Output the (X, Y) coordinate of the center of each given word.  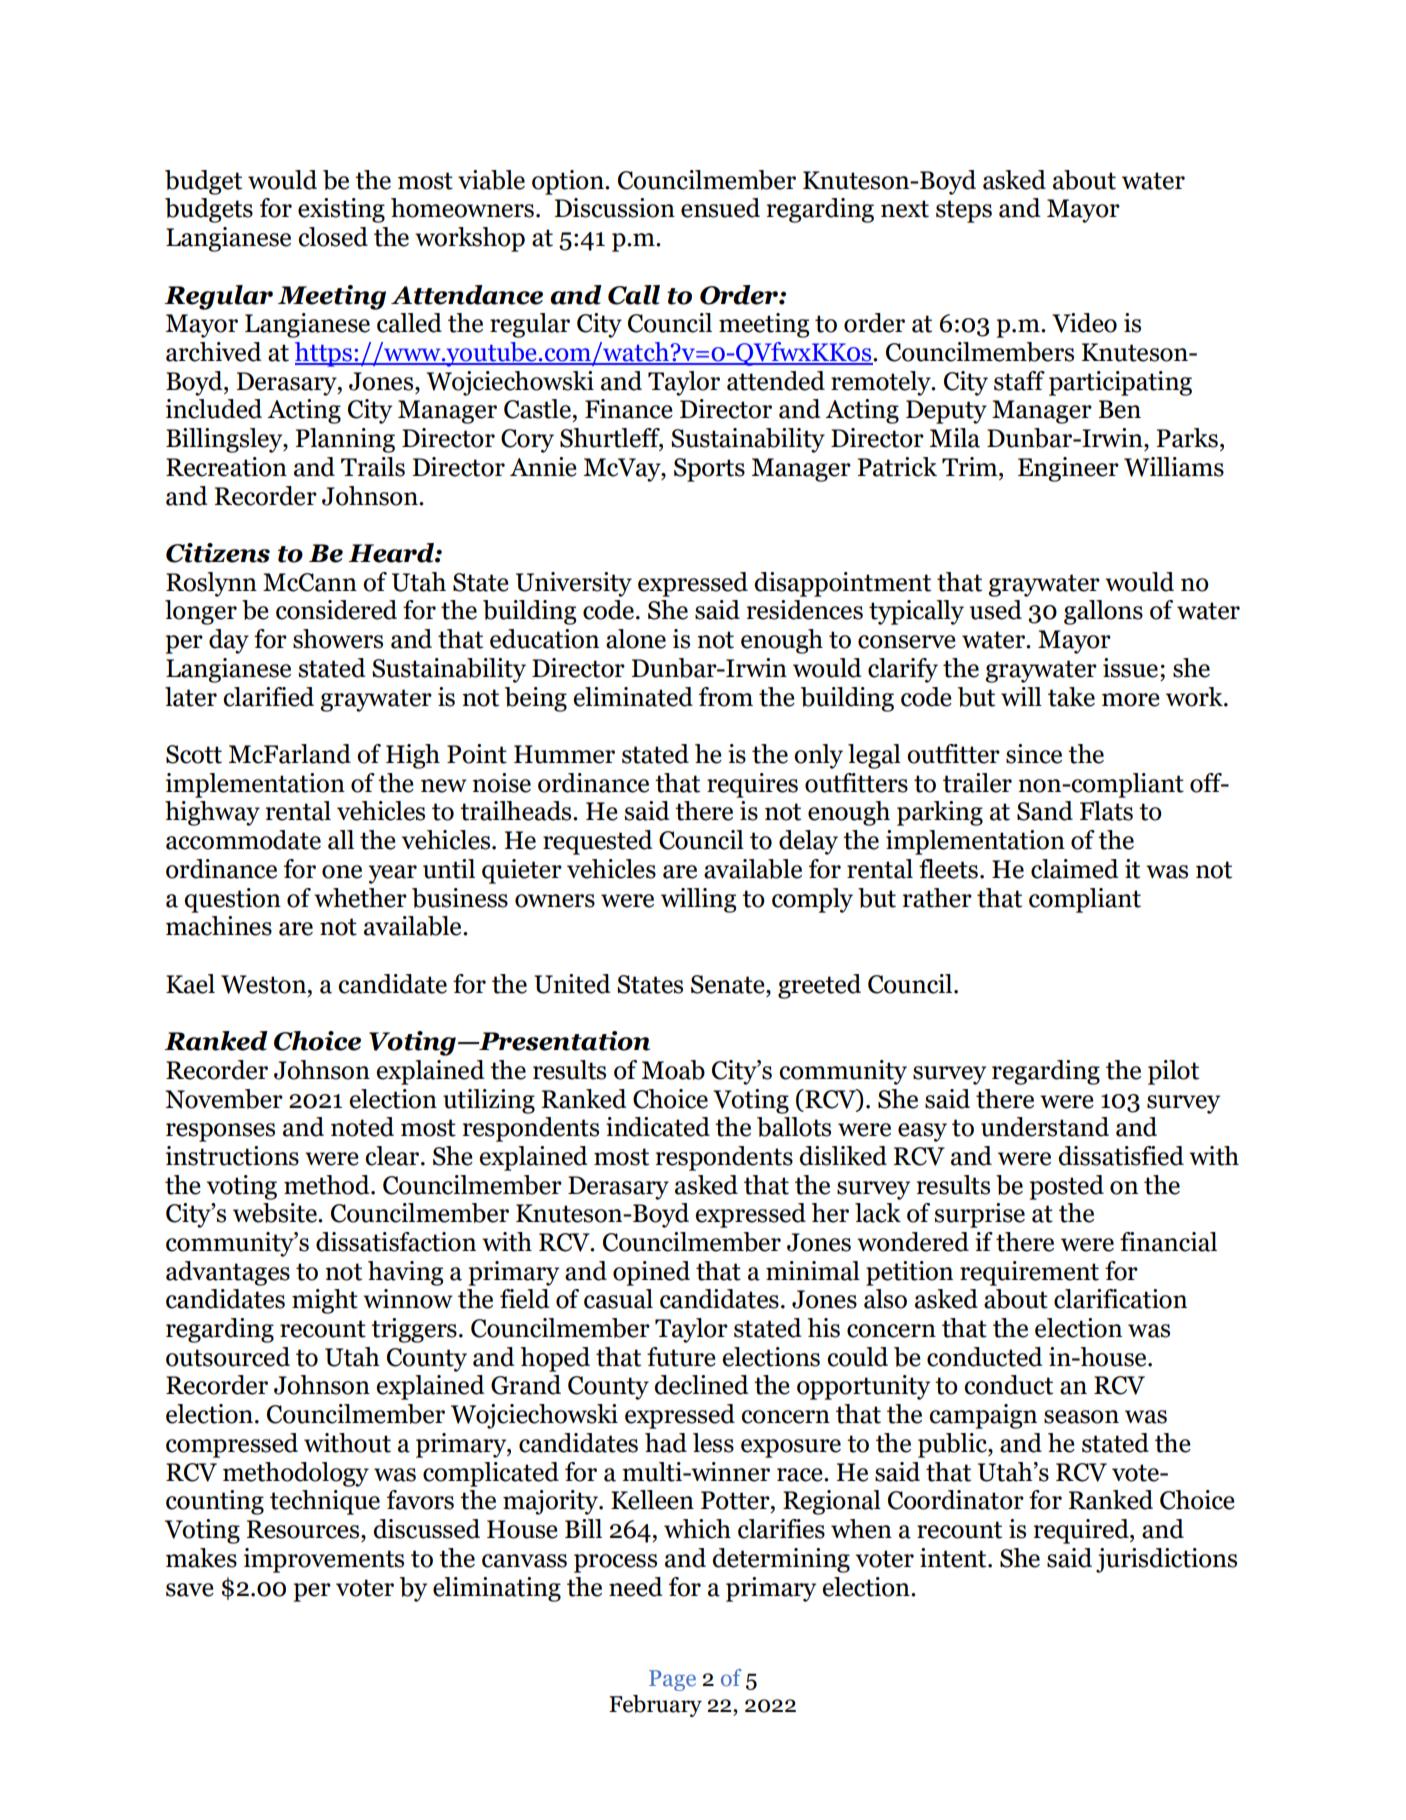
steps (964, 211)
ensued (720, 208)
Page (672, 1680)
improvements (324, 1560)
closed (333, 237)
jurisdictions (1166, 1560)
